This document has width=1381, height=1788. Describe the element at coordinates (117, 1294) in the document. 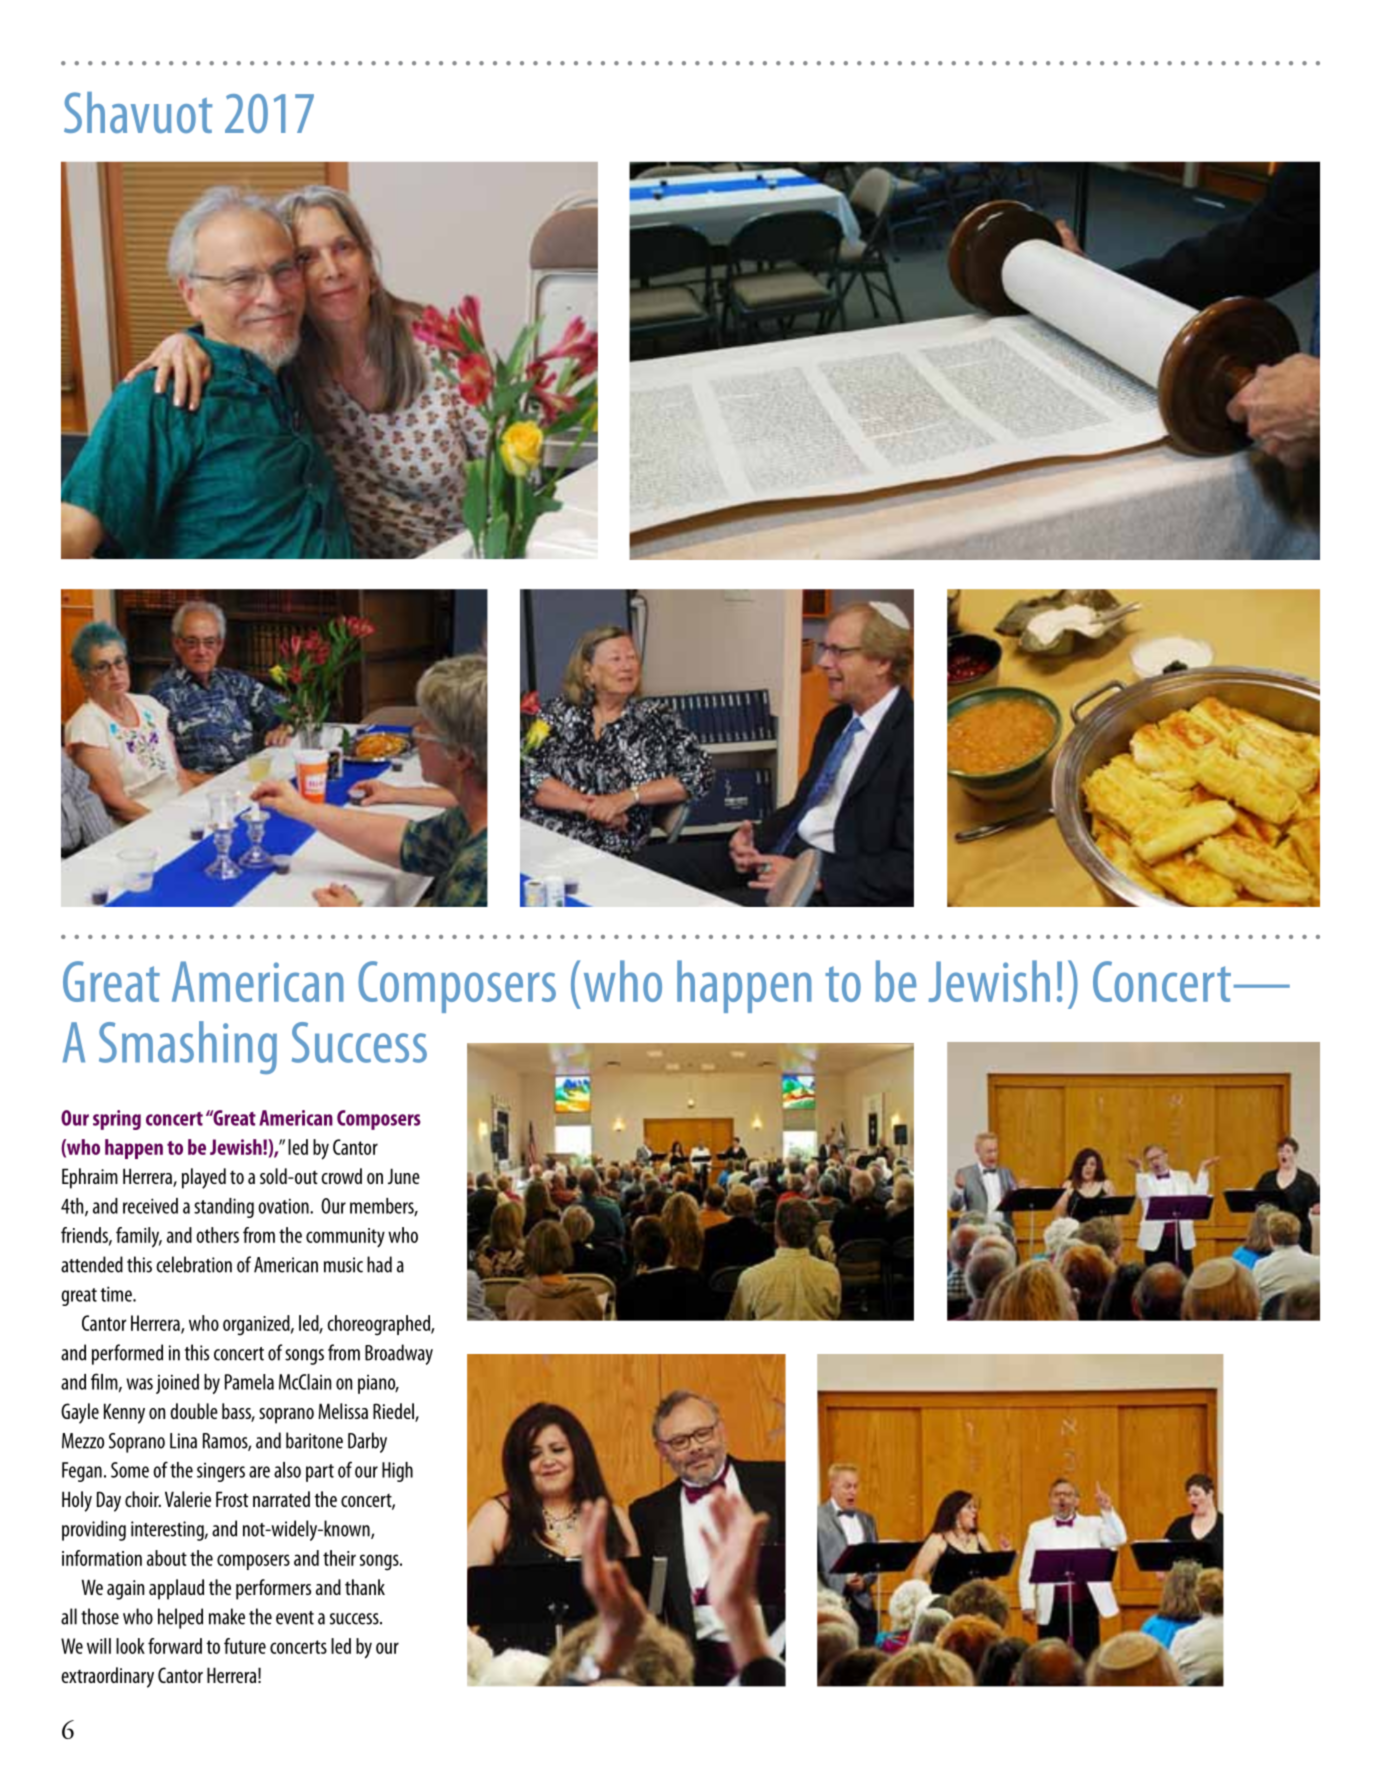

I see `time` at that location.
